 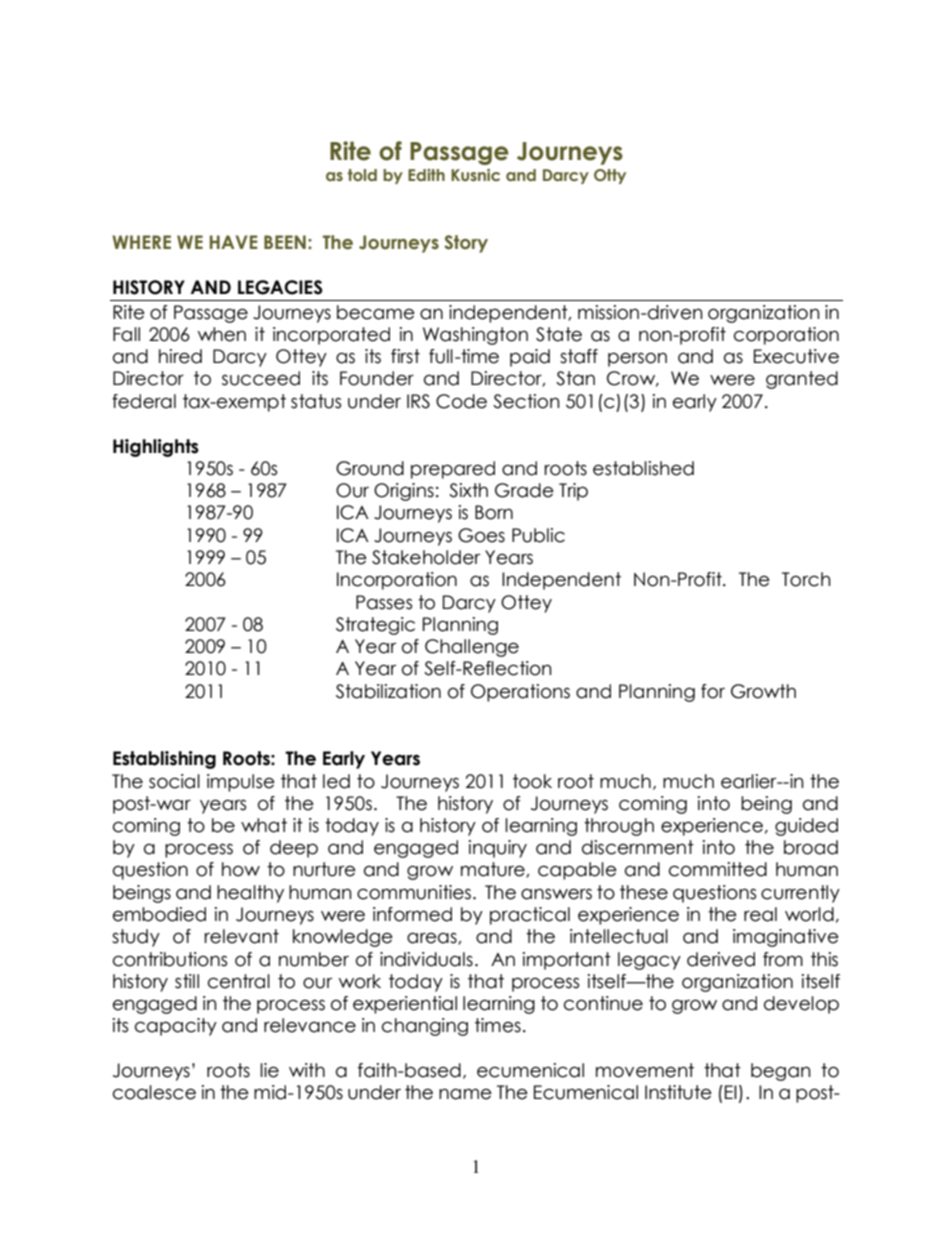 I want to click on coalesce, so click(x=154, y=1092).
